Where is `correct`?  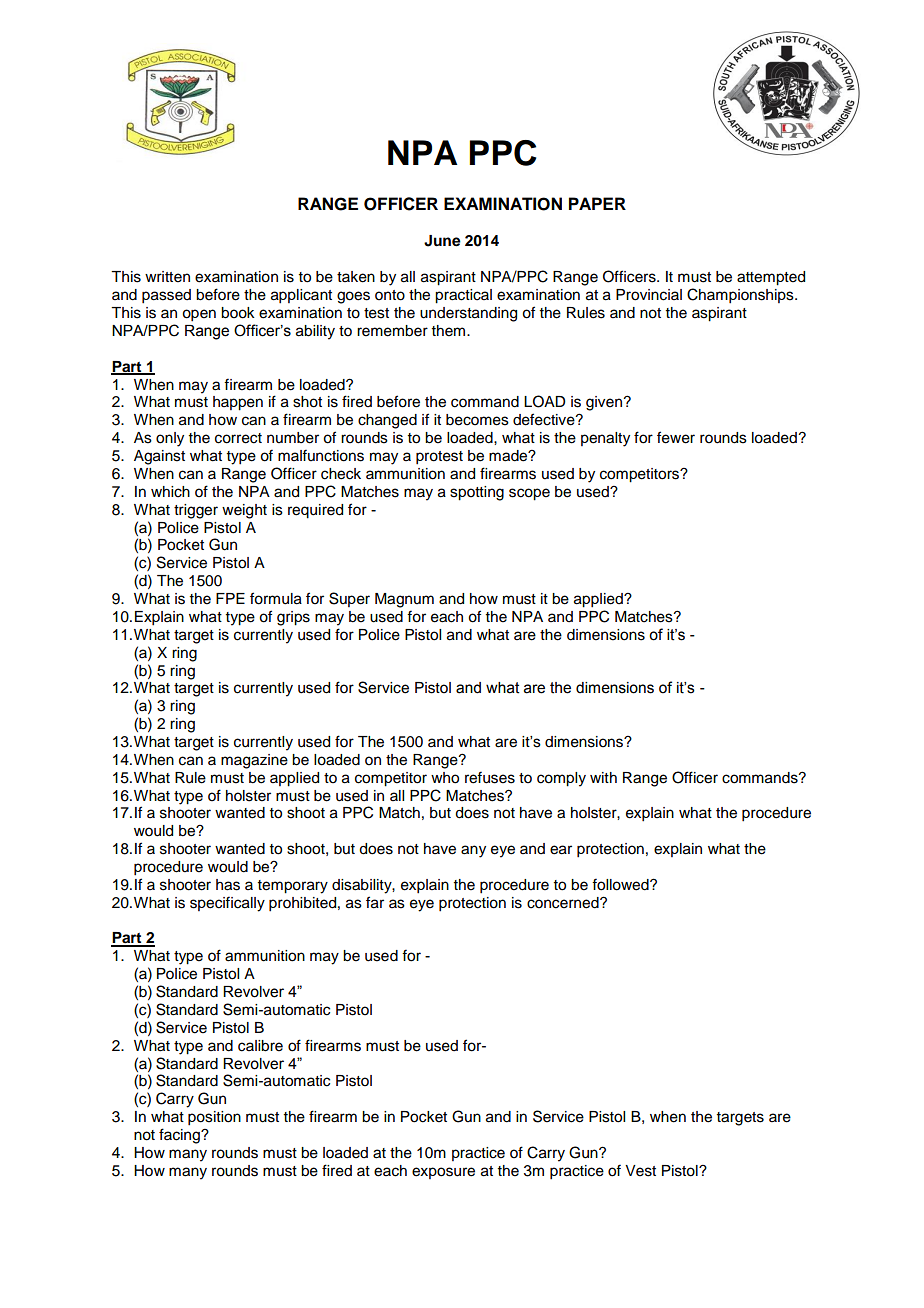 correct is located at coordinates (238, 438).
